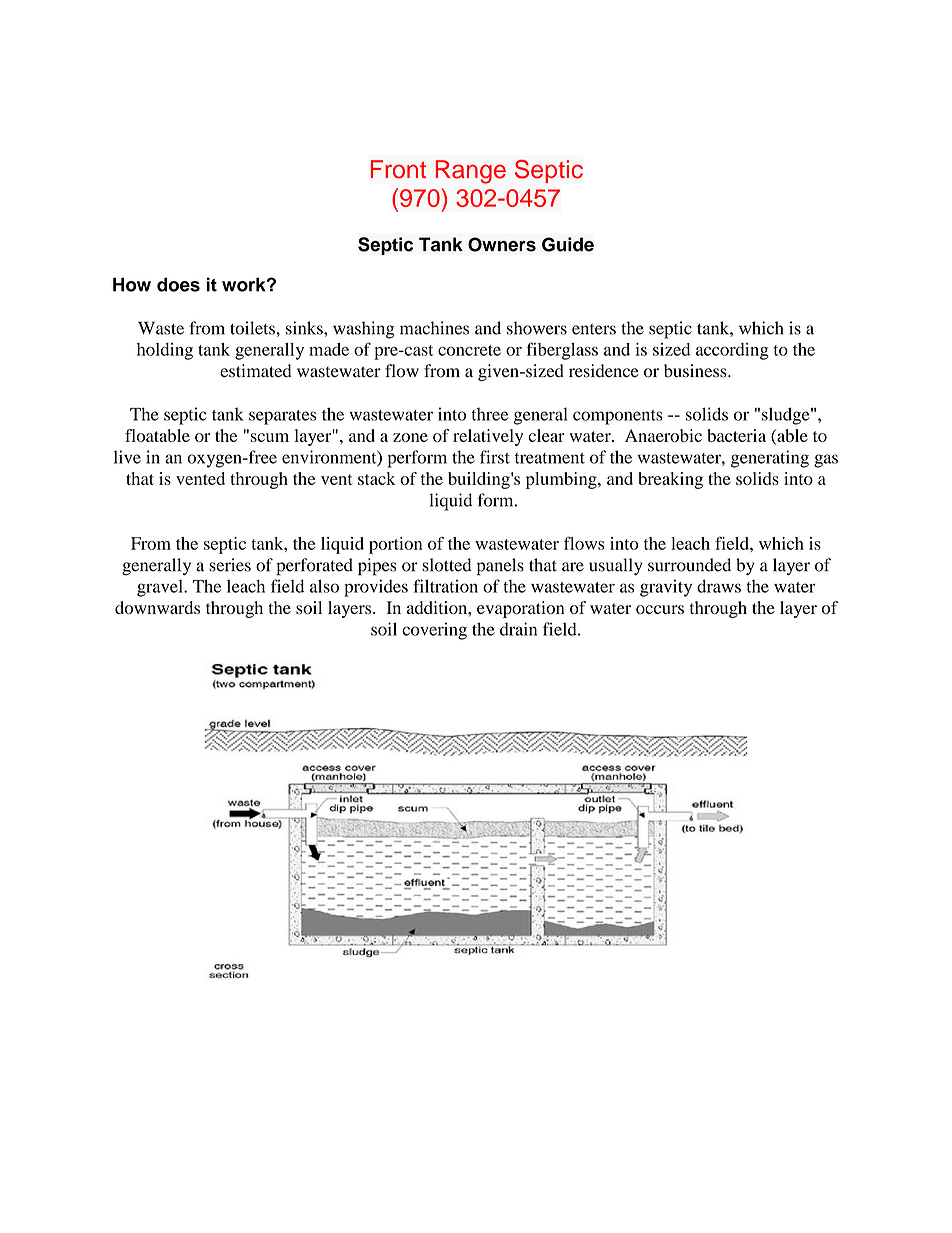 The image size is (952, 1233). Describe the element at coordinates (471, 172) in the page. I see `Range` at that location.
